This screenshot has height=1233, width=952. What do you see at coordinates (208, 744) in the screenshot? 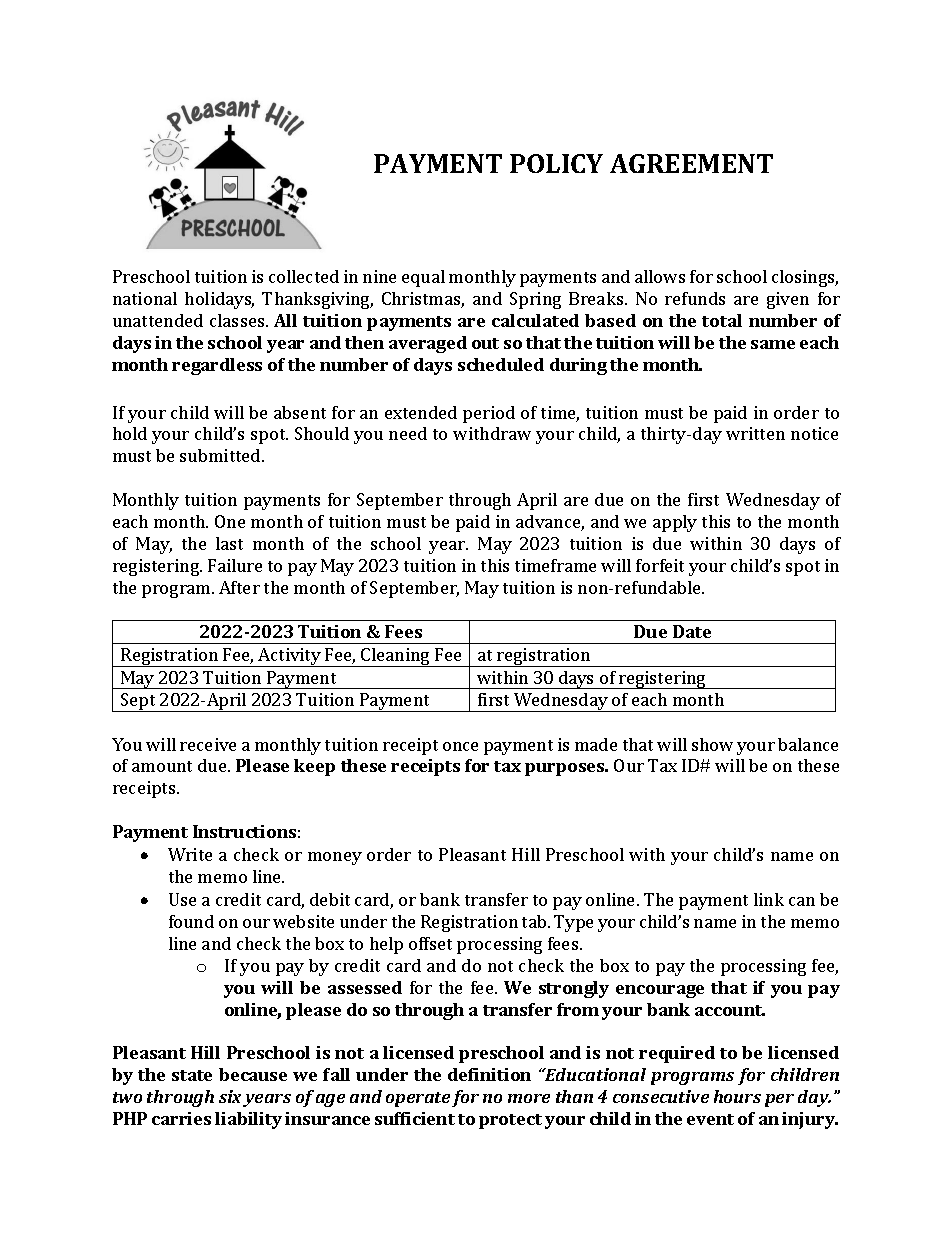
I see `receive` at bounding box center [208, 744].
